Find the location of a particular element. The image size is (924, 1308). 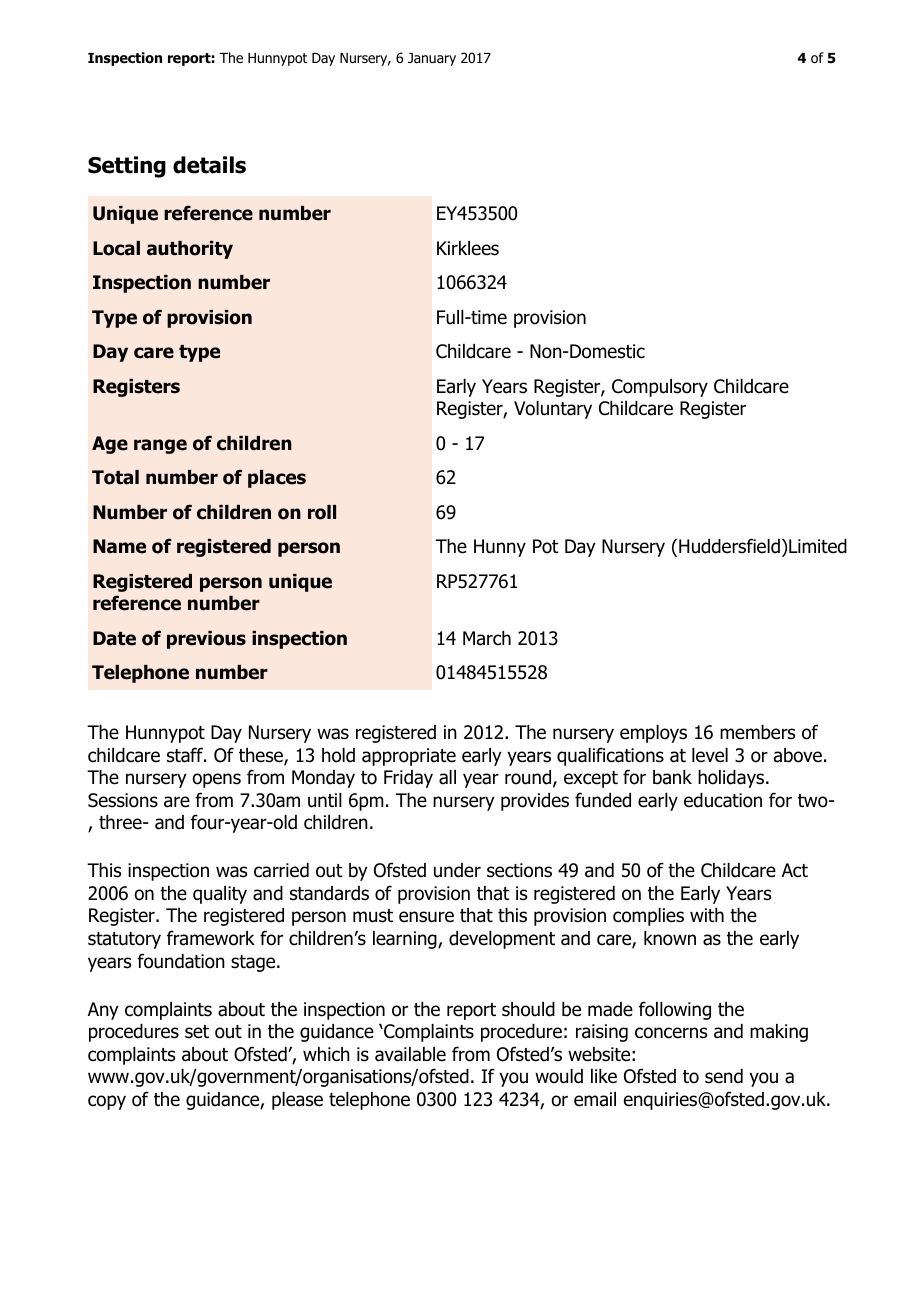

Compulsory is located at coordinates (660, 388).
